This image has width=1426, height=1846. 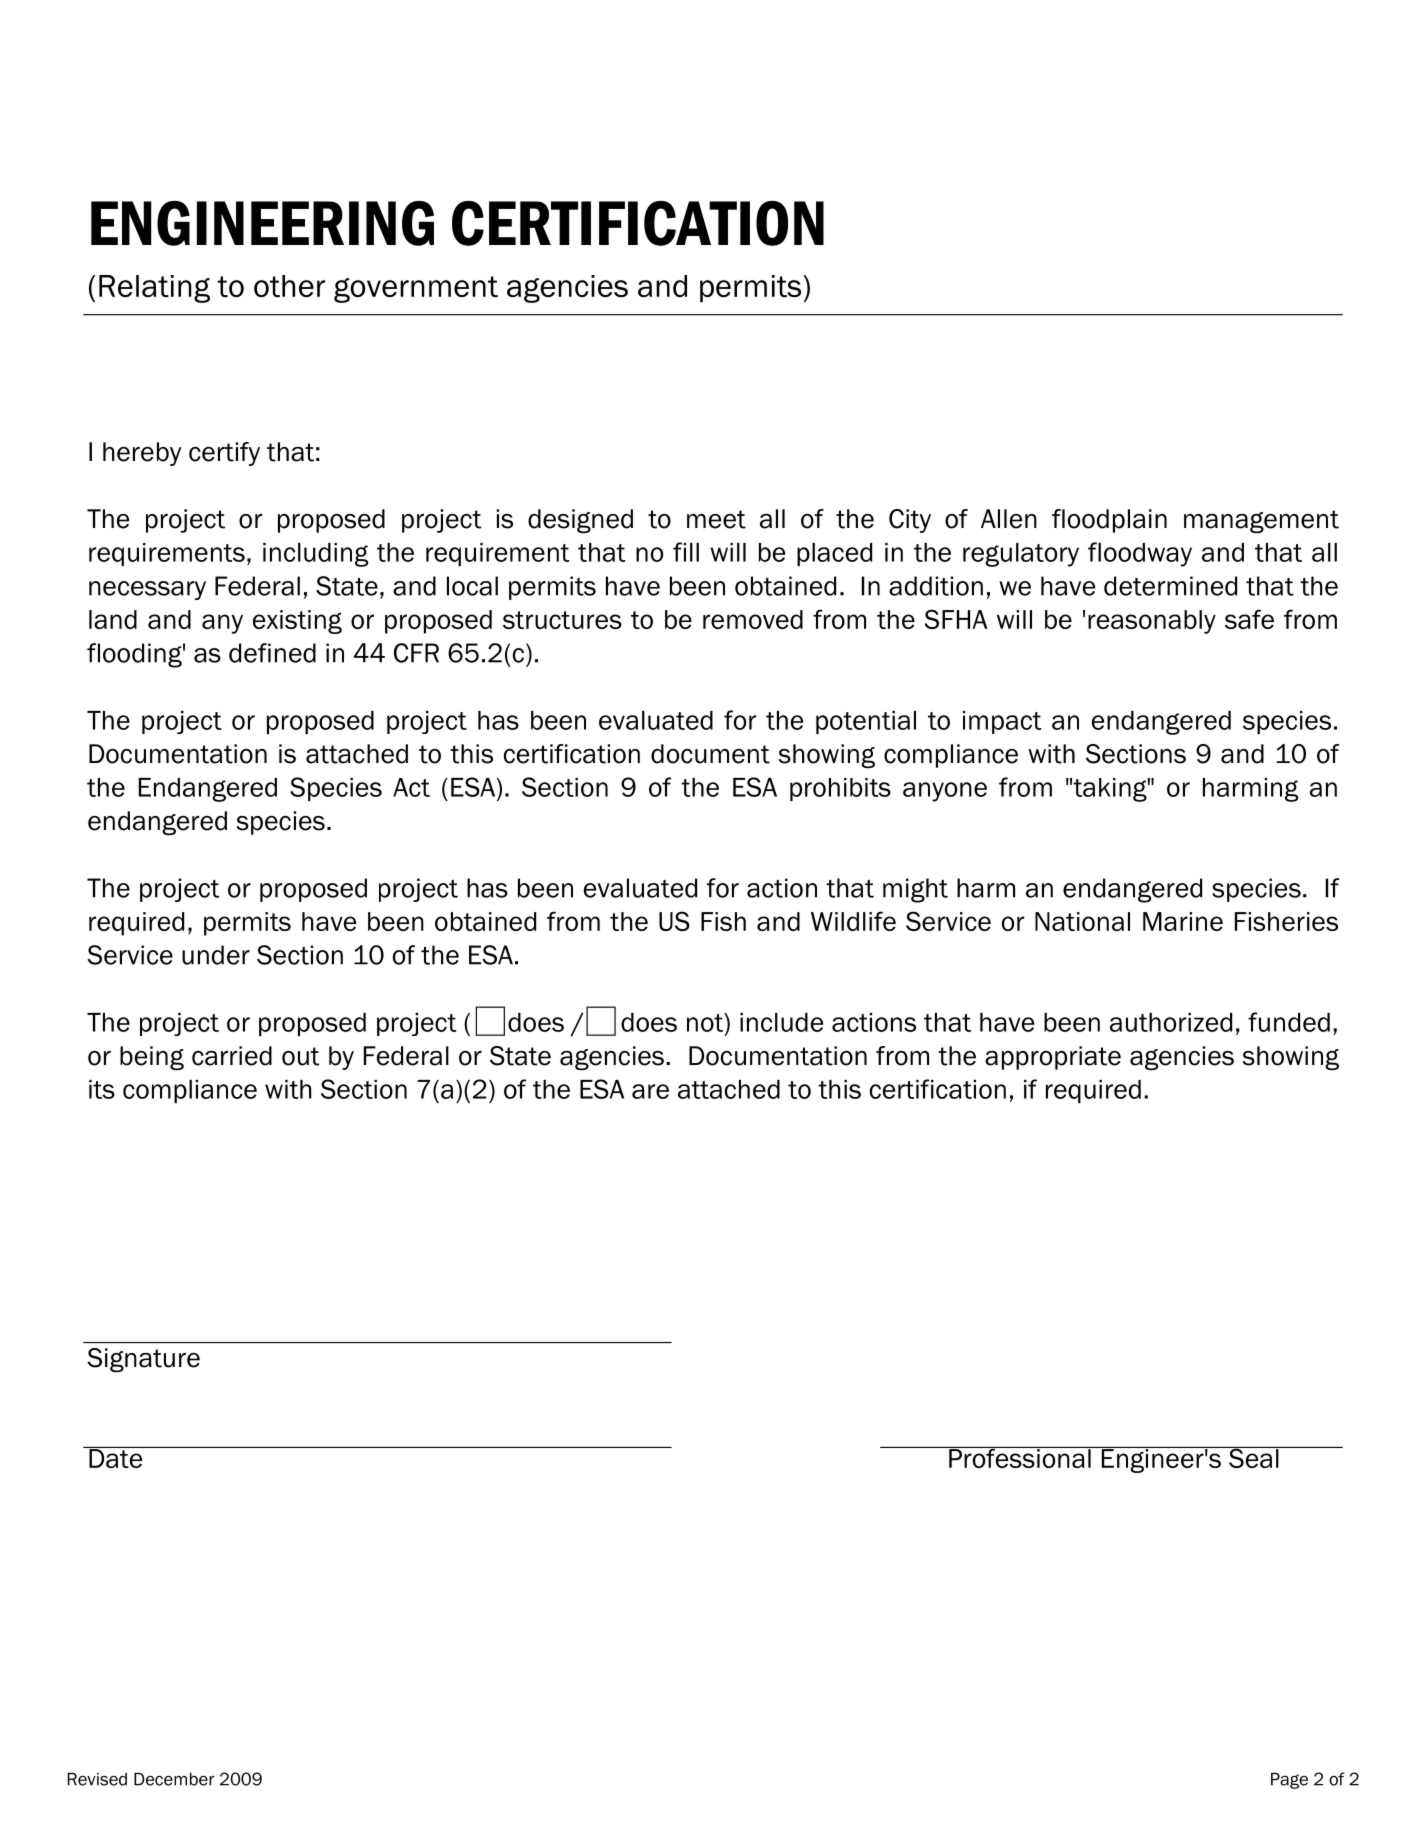 I want to click on authorized, so click(x=1171, y=1022).
